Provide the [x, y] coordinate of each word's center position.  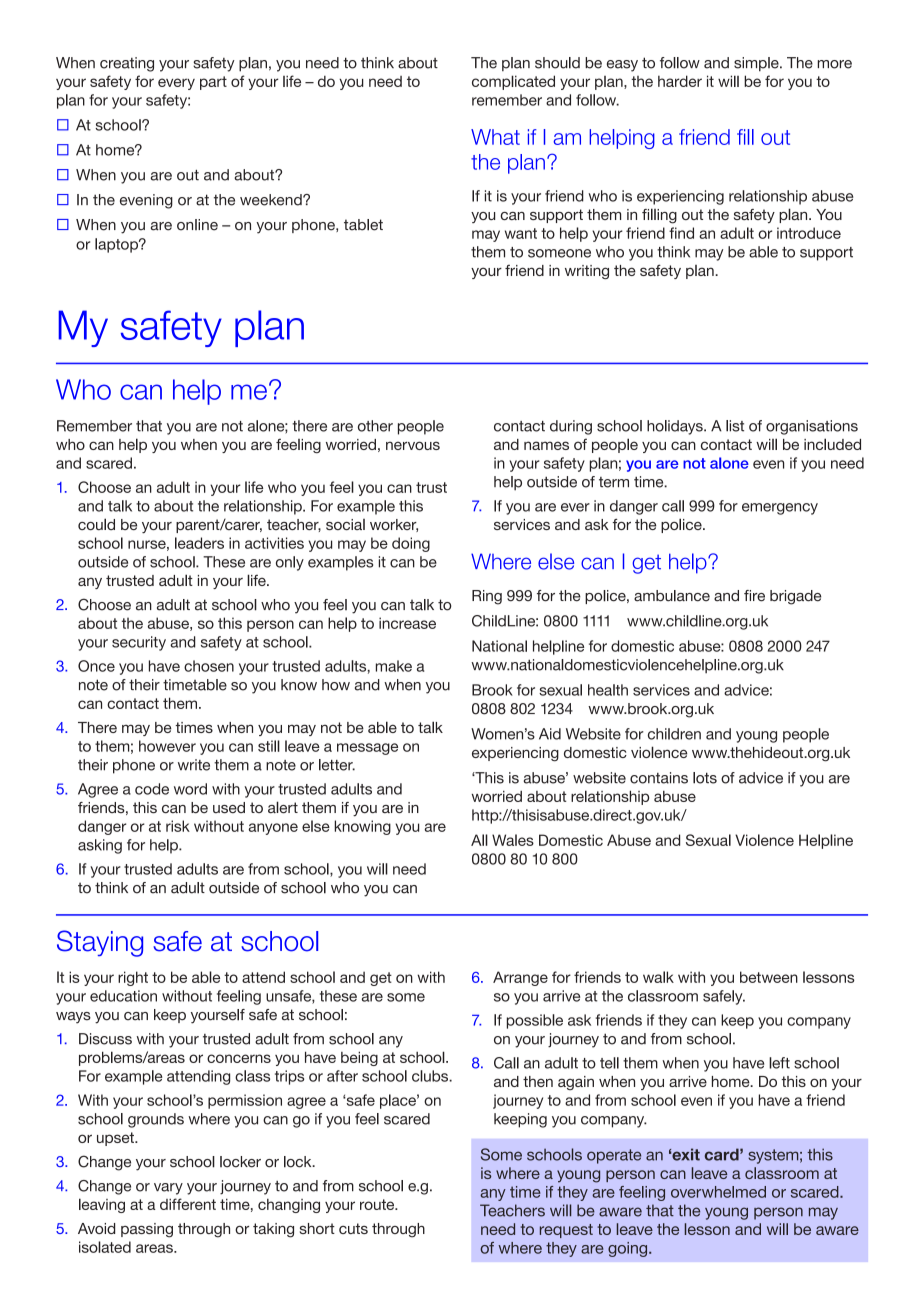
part [213, 83]
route [378, 1204]
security [139, 643]
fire [754, 596]
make [394, 666]
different [188, 1204]
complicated [513, 82]
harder [680, 81]
